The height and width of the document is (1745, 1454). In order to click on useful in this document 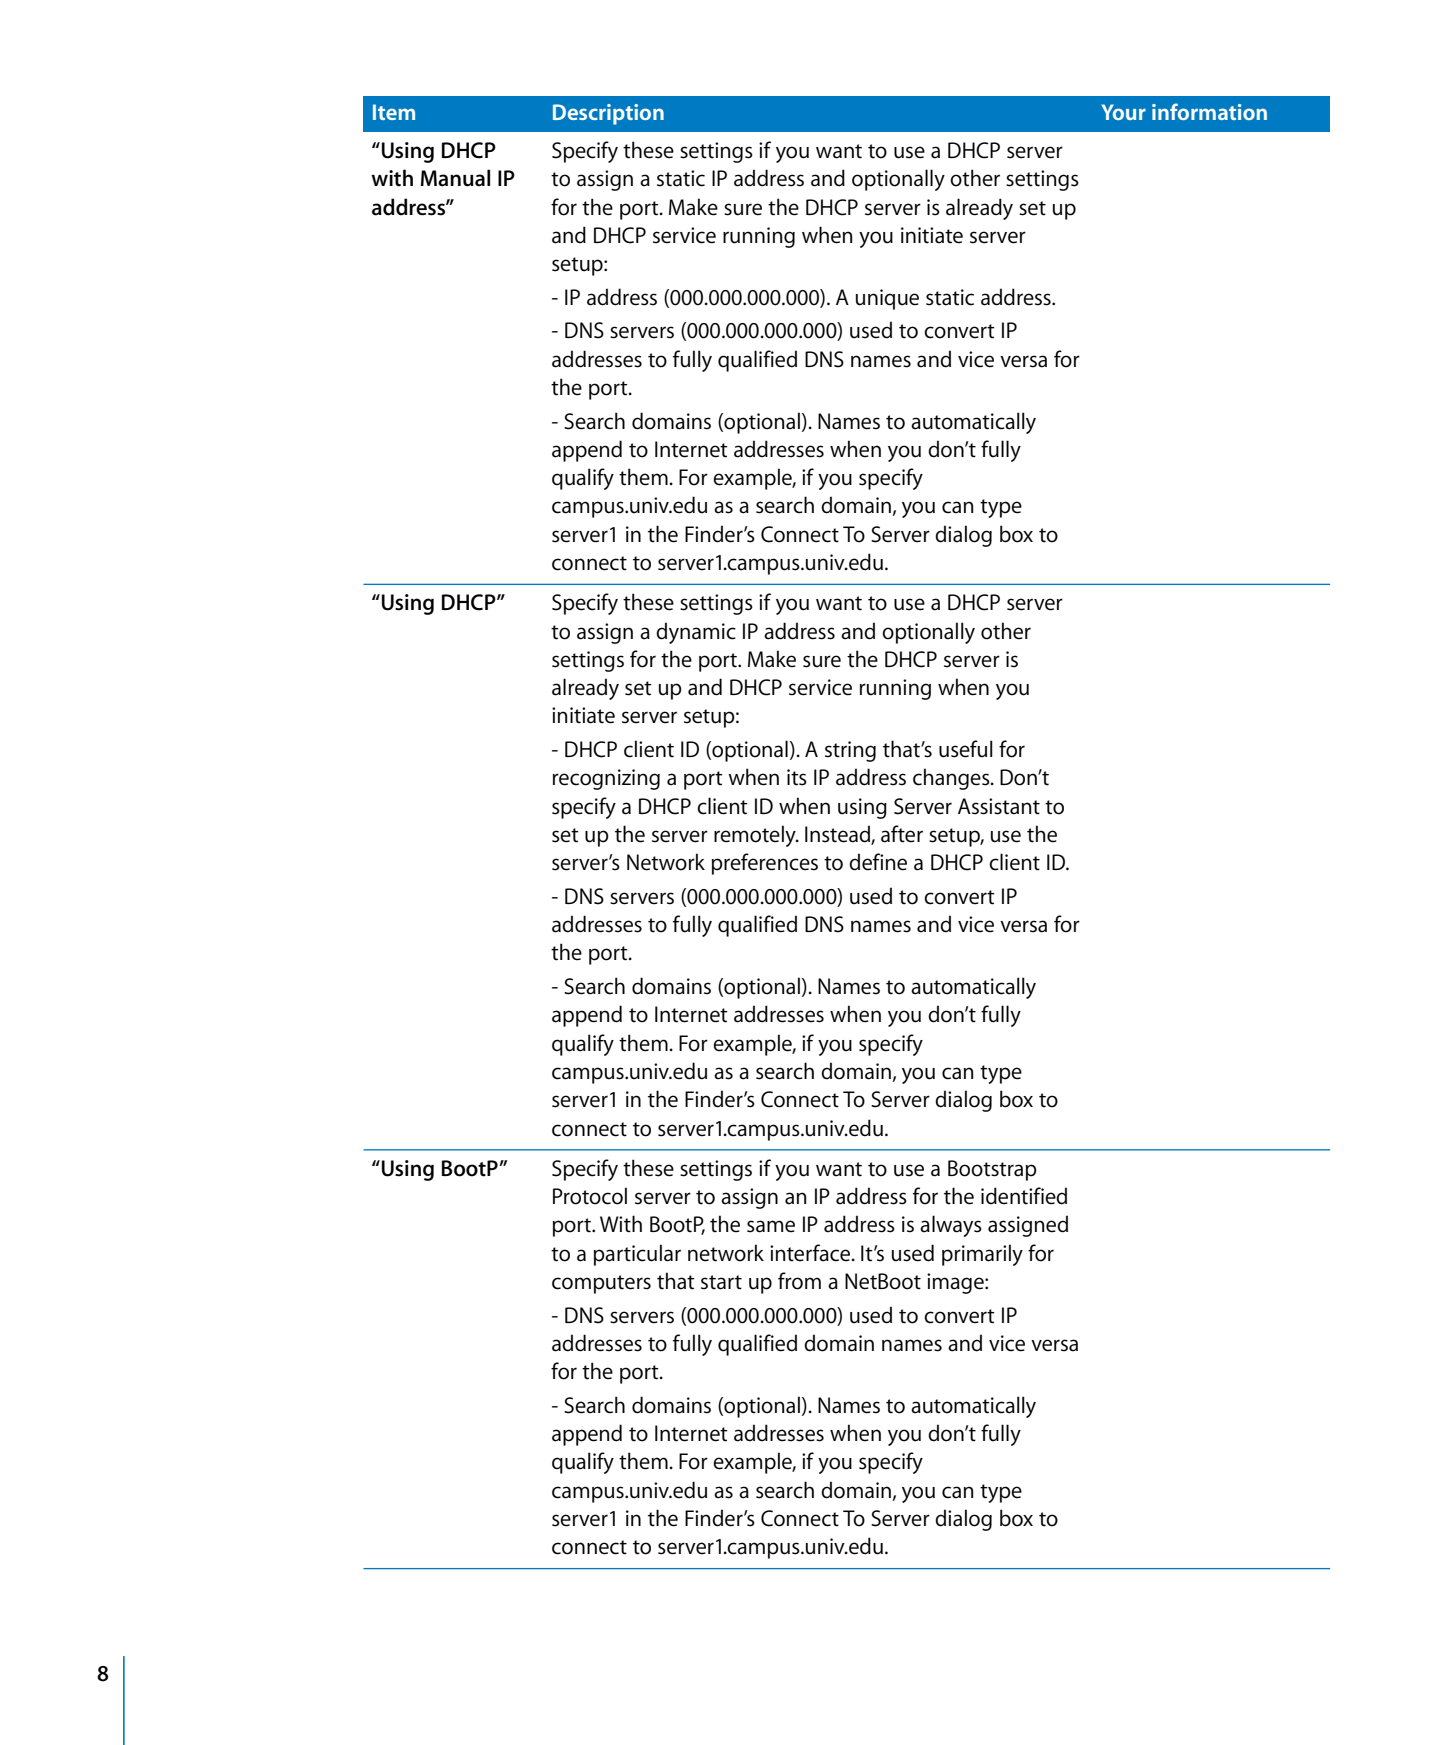, I will do `click(966, 749)`.
